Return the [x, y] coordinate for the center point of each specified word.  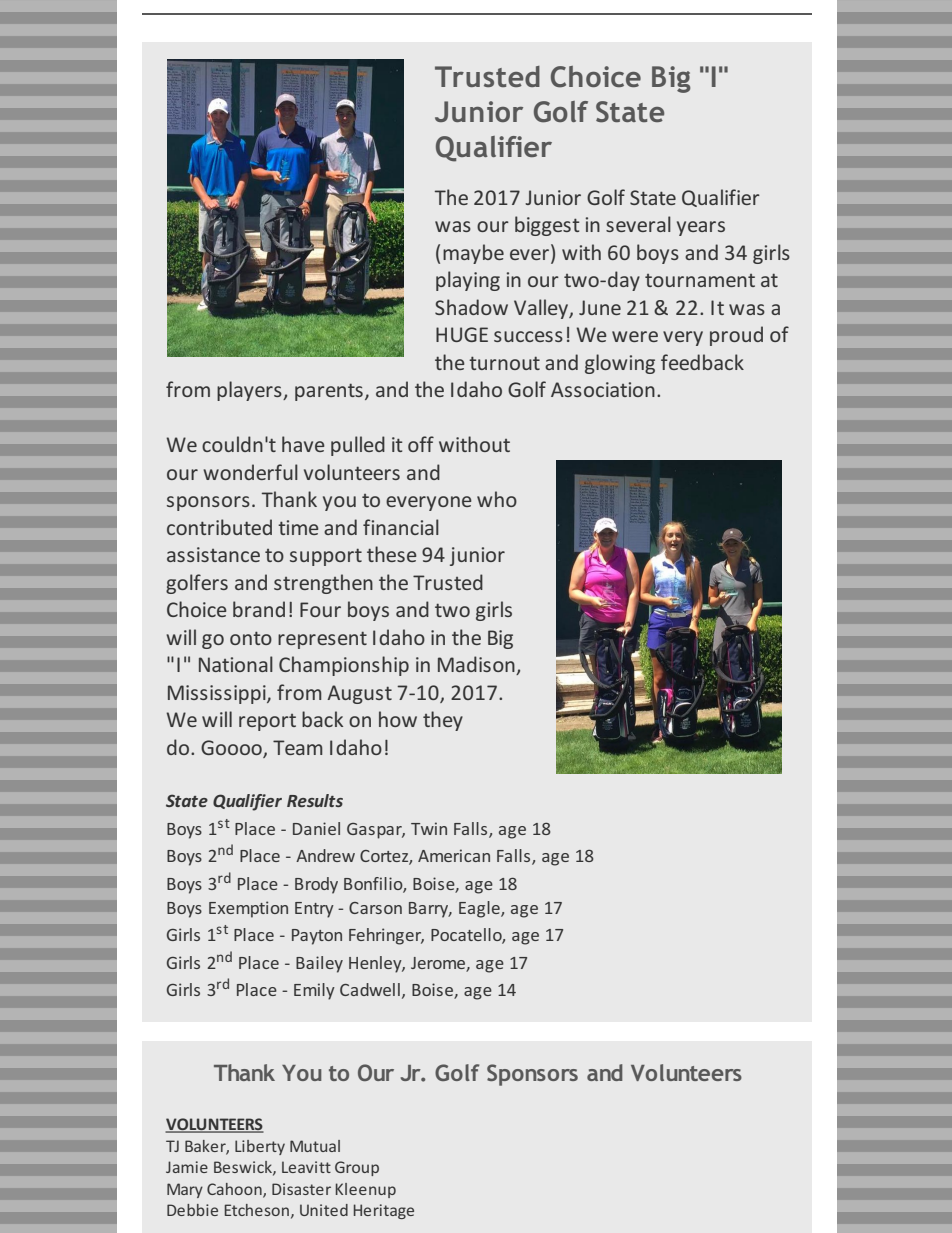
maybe [473, 254]
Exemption [248, 909]
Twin [429, 828]
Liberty [260, 1147]
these [392, 554]
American [454, 855]
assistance [213, 554]
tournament [700, 280]
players [250, 391]
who [497, 499]
